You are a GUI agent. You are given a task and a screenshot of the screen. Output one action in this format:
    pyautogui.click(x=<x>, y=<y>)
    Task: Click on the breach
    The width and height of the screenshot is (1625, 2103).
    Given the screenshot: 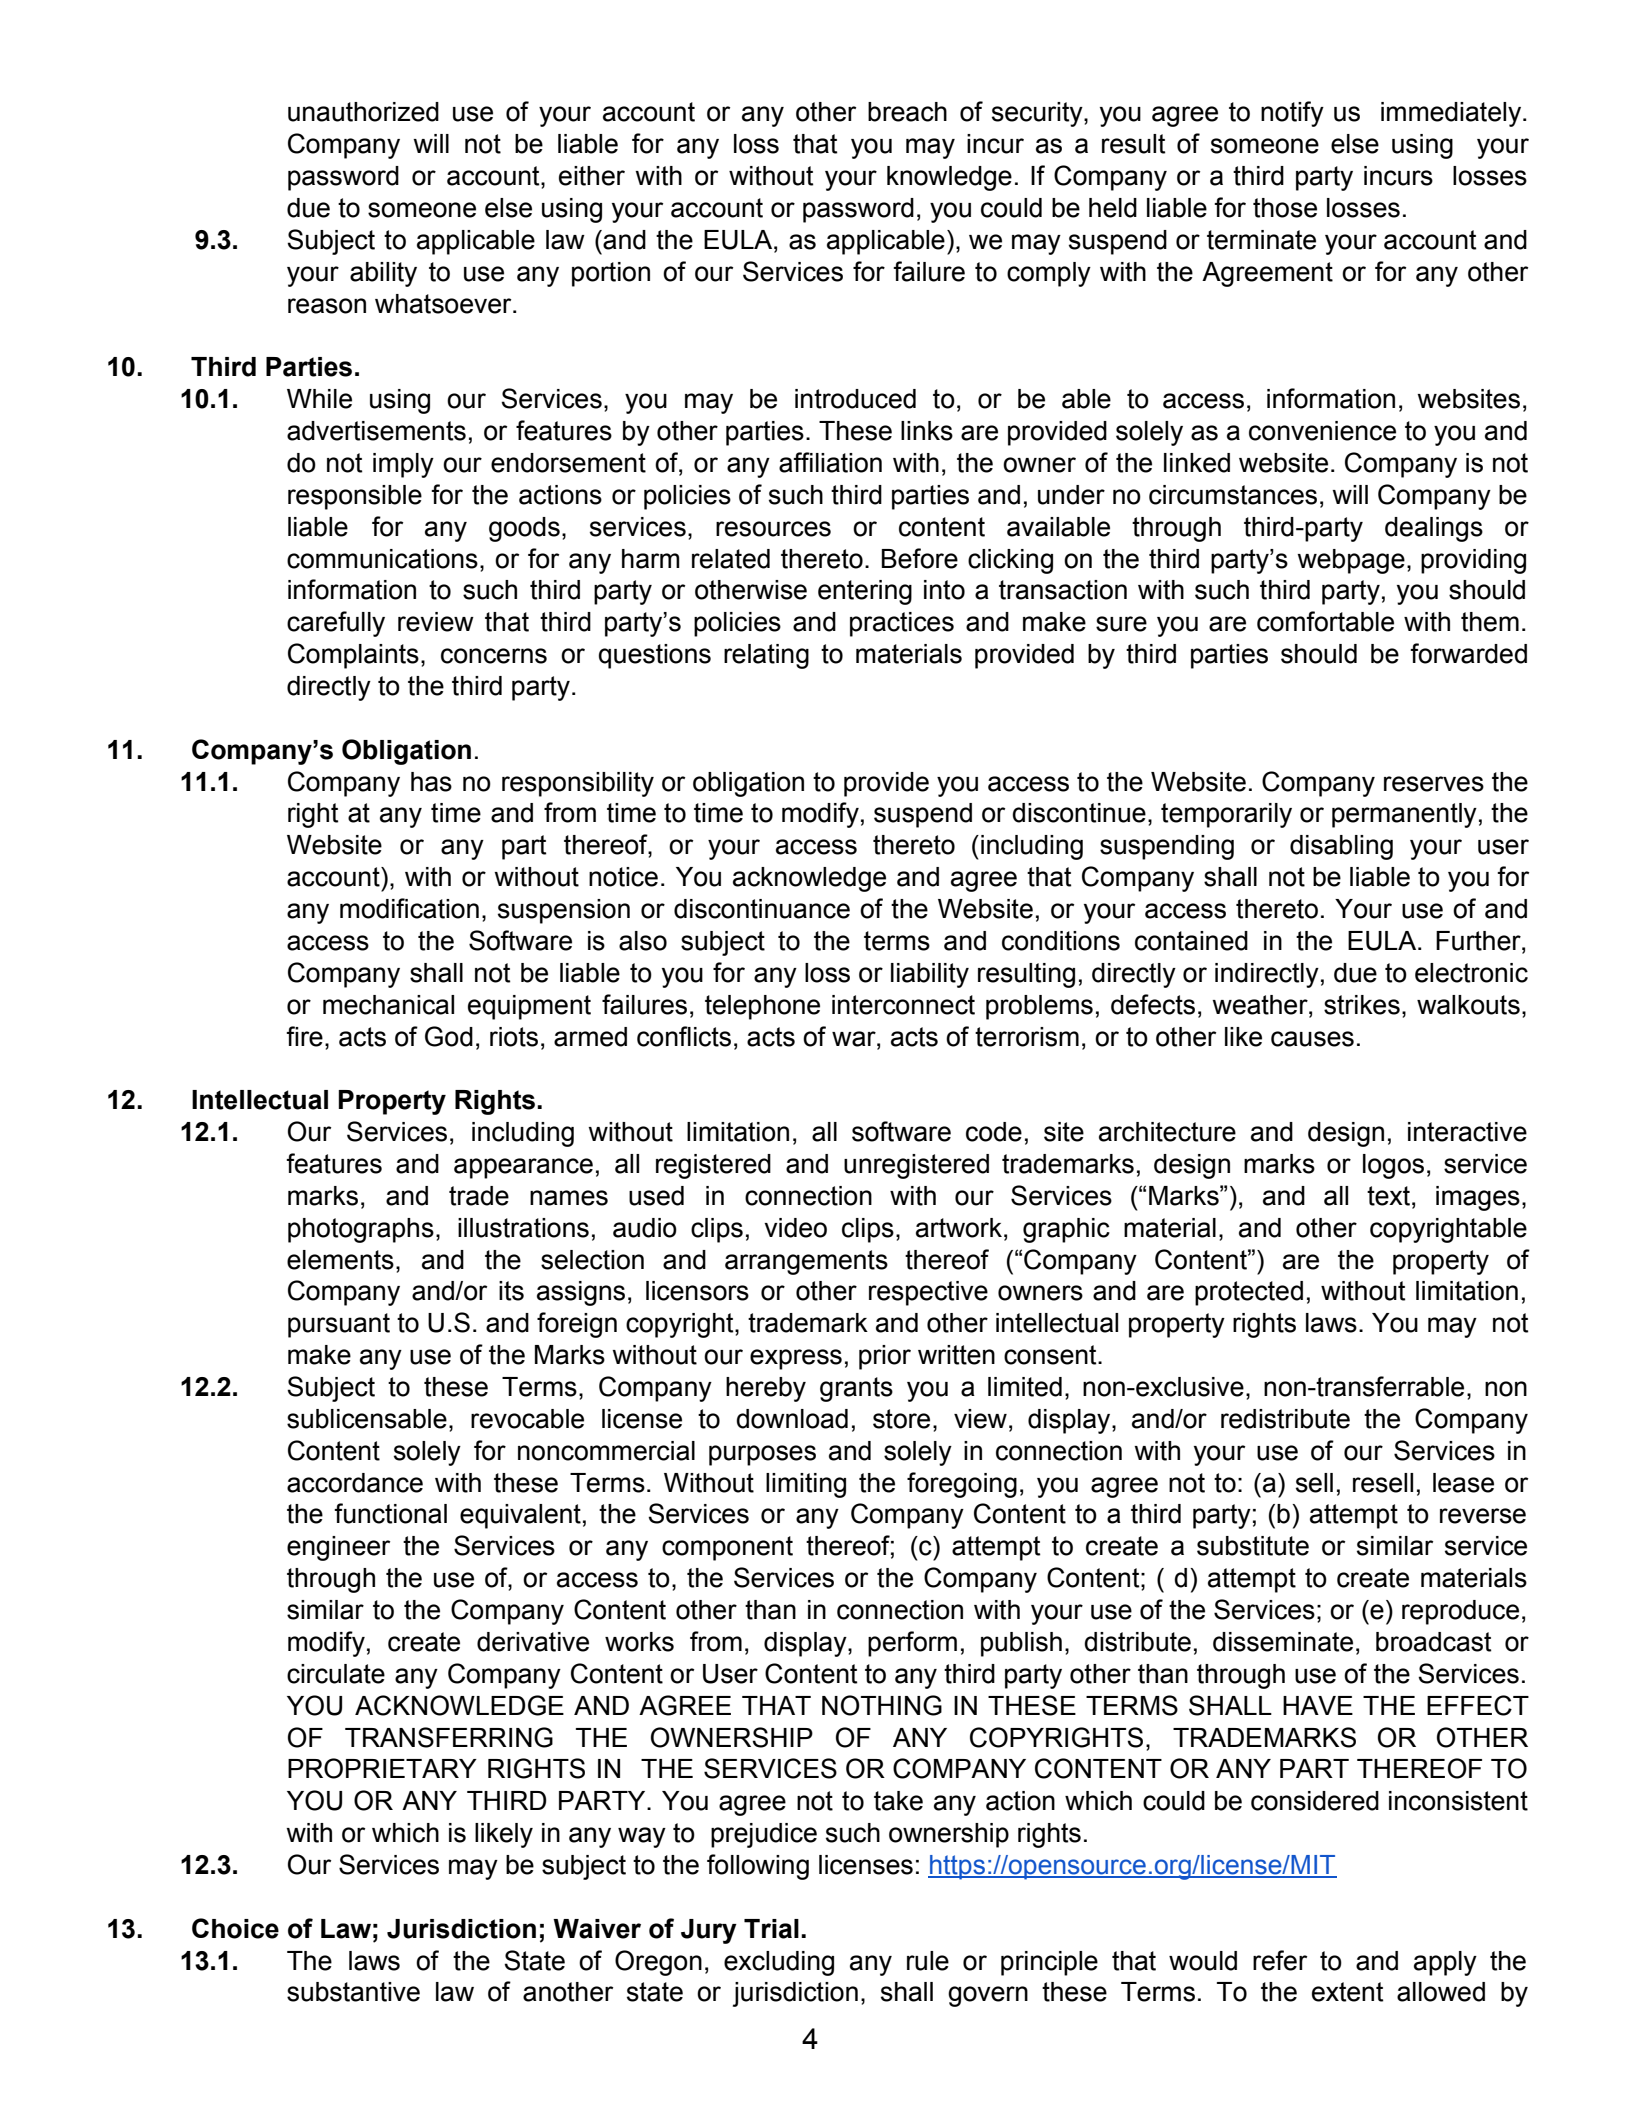 What is the action you would take?
    pyautogui.click(x=907, y=112)
